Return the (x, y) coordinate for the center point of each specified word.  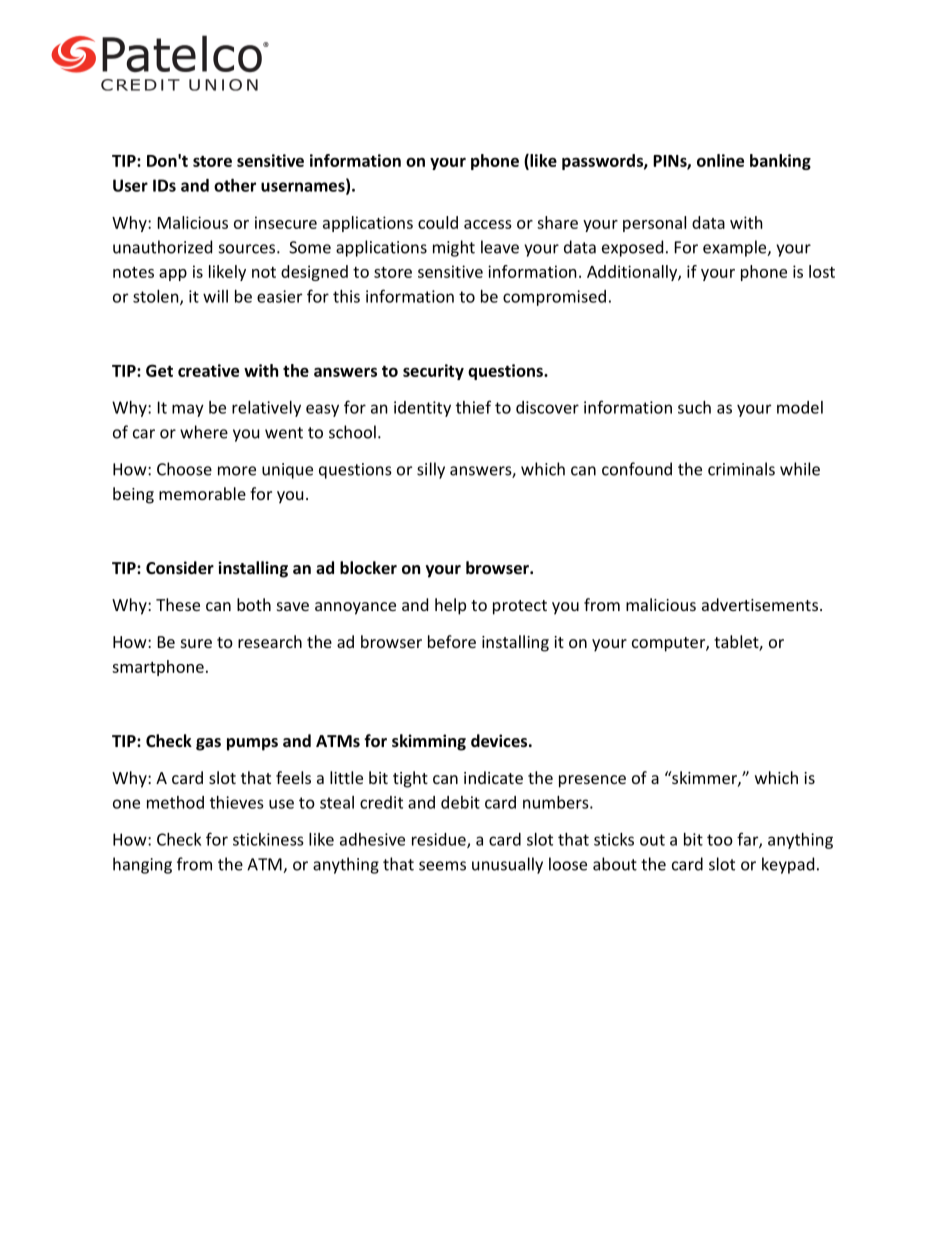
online (720, 160)
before (452, 641)
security (433, 372)
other (235, 185)
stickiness (268, 839)
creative (208, 370)
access (488, 224)
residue (440, 840)
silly (431, 470)
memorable (202, 493)
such (694, 407)
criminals (741, 469)
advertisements (760, 604)
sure (196, 643)
